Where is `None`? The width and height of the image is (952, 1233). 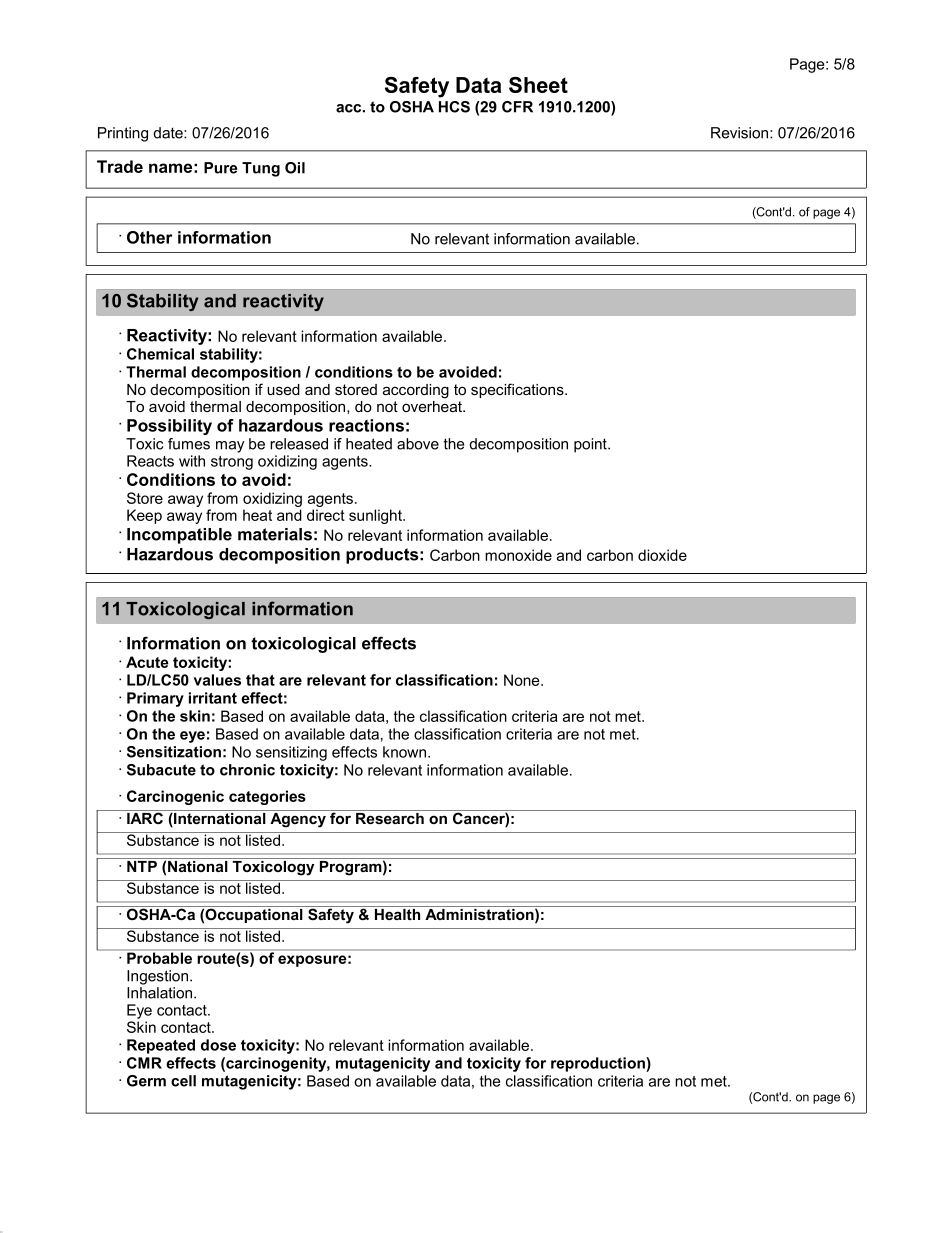 None is located at coordinates (523, 680).
